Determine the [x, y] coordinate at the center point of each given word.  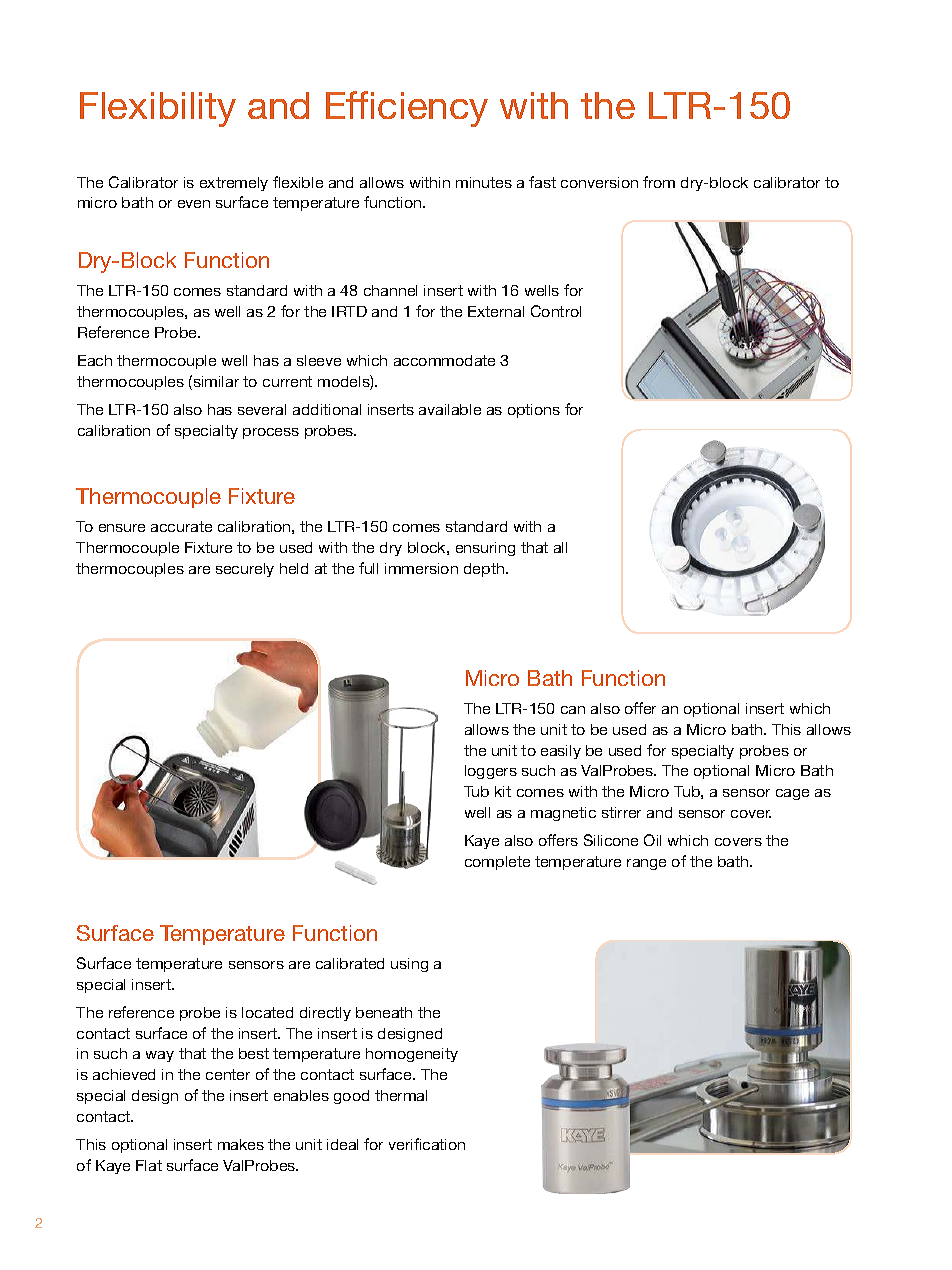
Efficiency [407, 109]
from [659, 182]
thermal [401, 1095]
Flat [149, 1165]
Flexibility [158, 109]
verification [427, 1144]
